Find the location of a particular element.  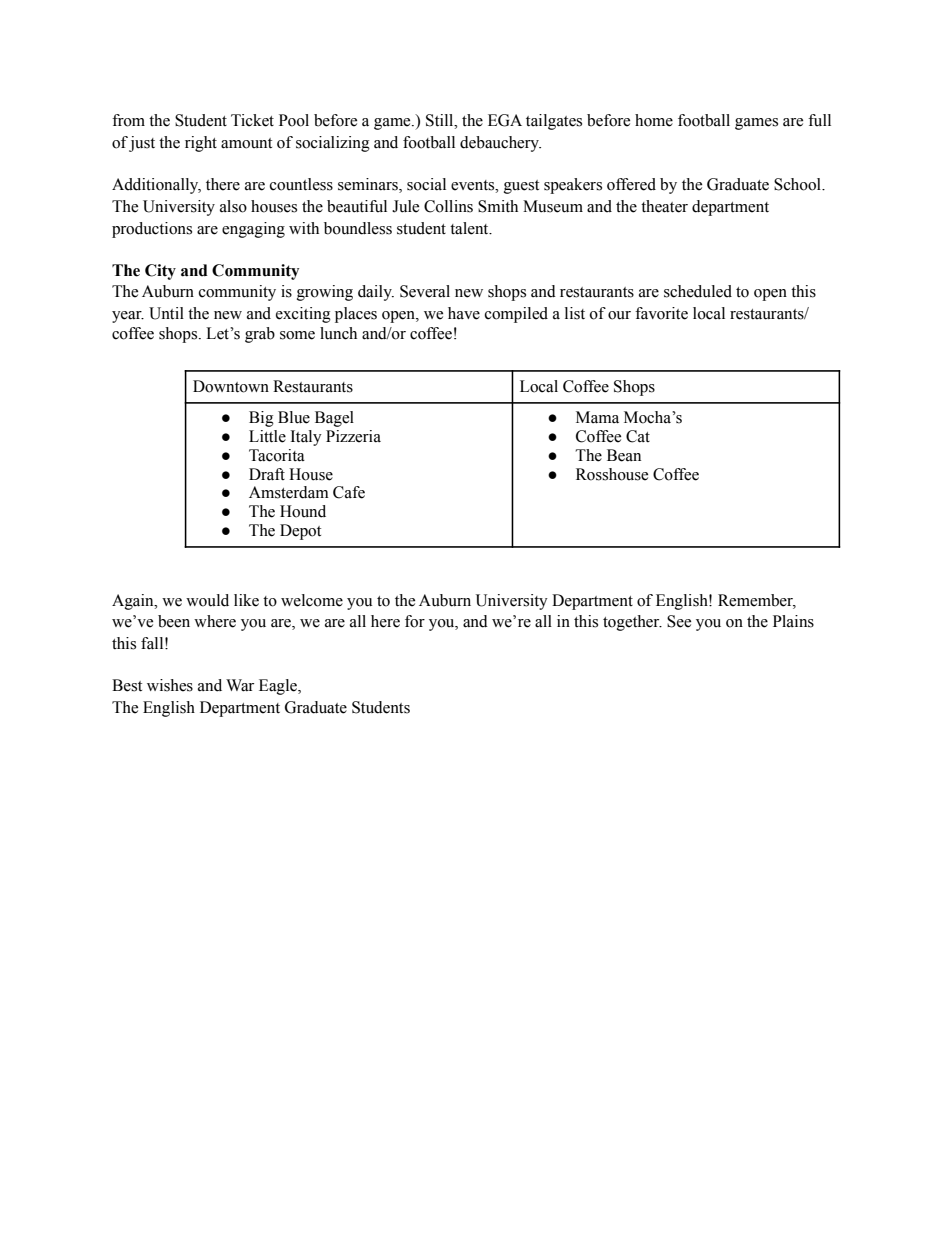

home is located at coordinates (654, 120).
